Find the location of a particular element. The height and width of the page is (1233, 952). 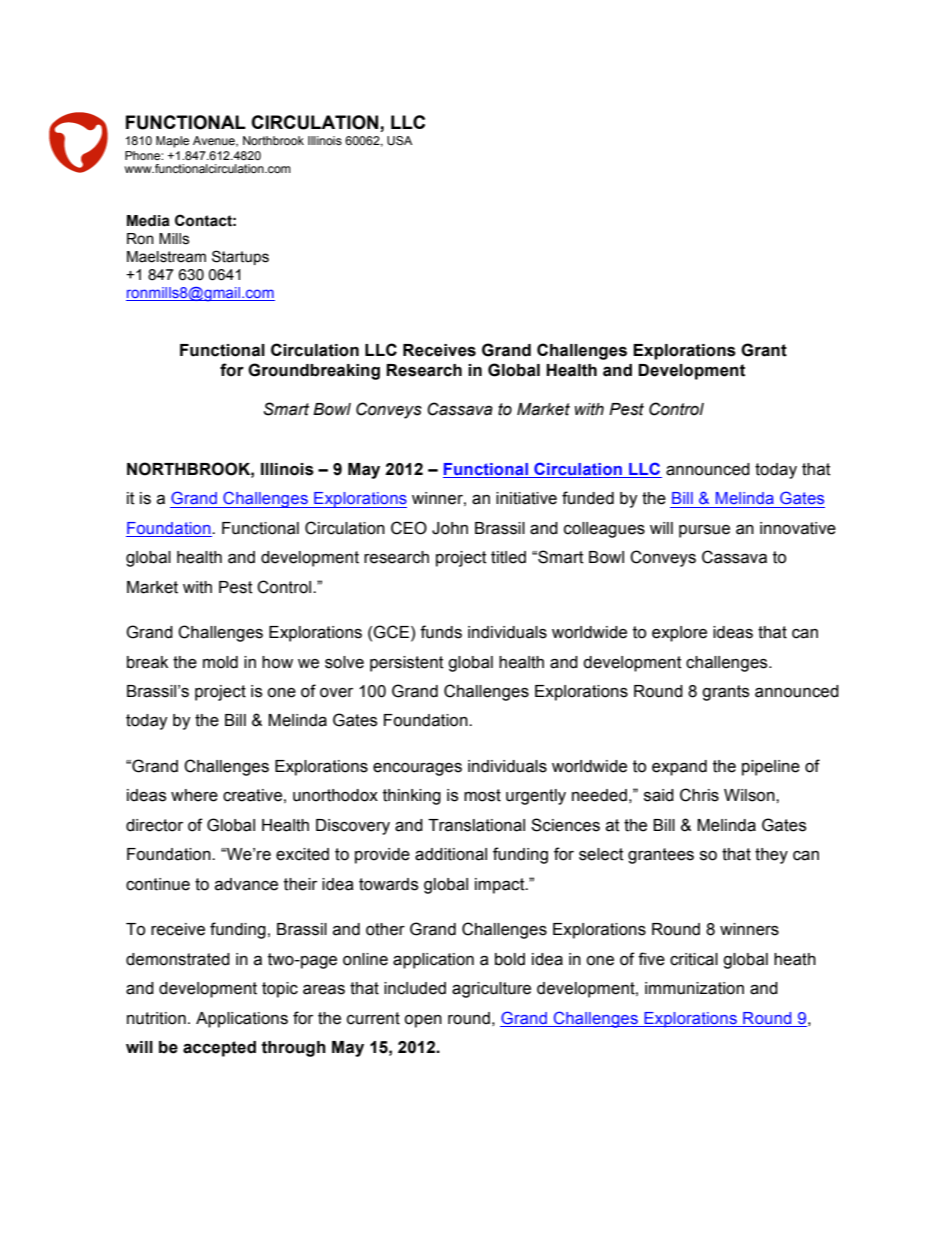

where is located at coordinates (194, 795).
